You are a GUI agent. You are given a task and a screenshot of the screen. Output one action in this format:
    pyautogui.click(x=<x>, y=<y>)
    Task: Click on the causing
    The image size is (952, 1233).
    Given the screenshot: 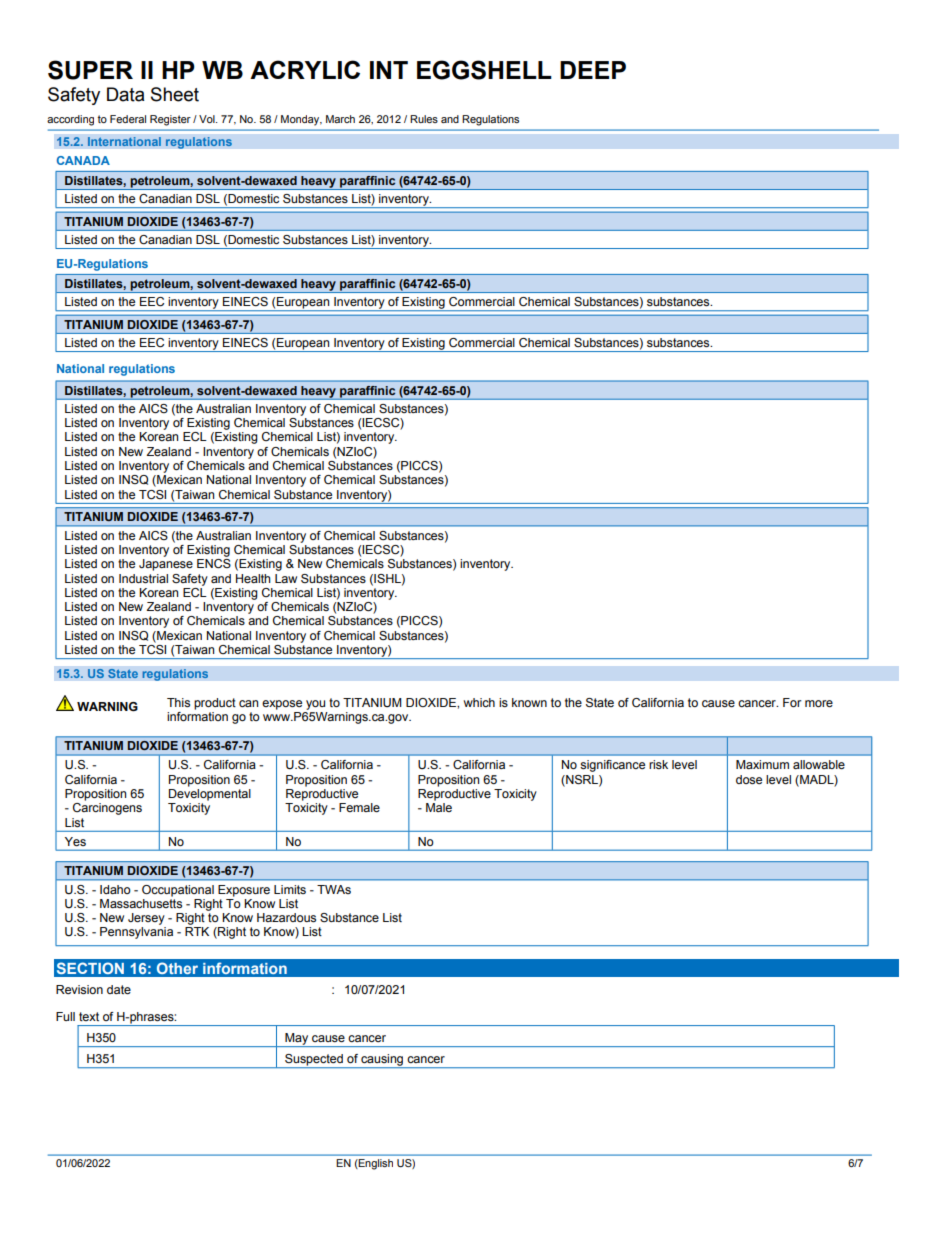 What is the action you would take?
    pyautogui.click(x=382, y=1061)
